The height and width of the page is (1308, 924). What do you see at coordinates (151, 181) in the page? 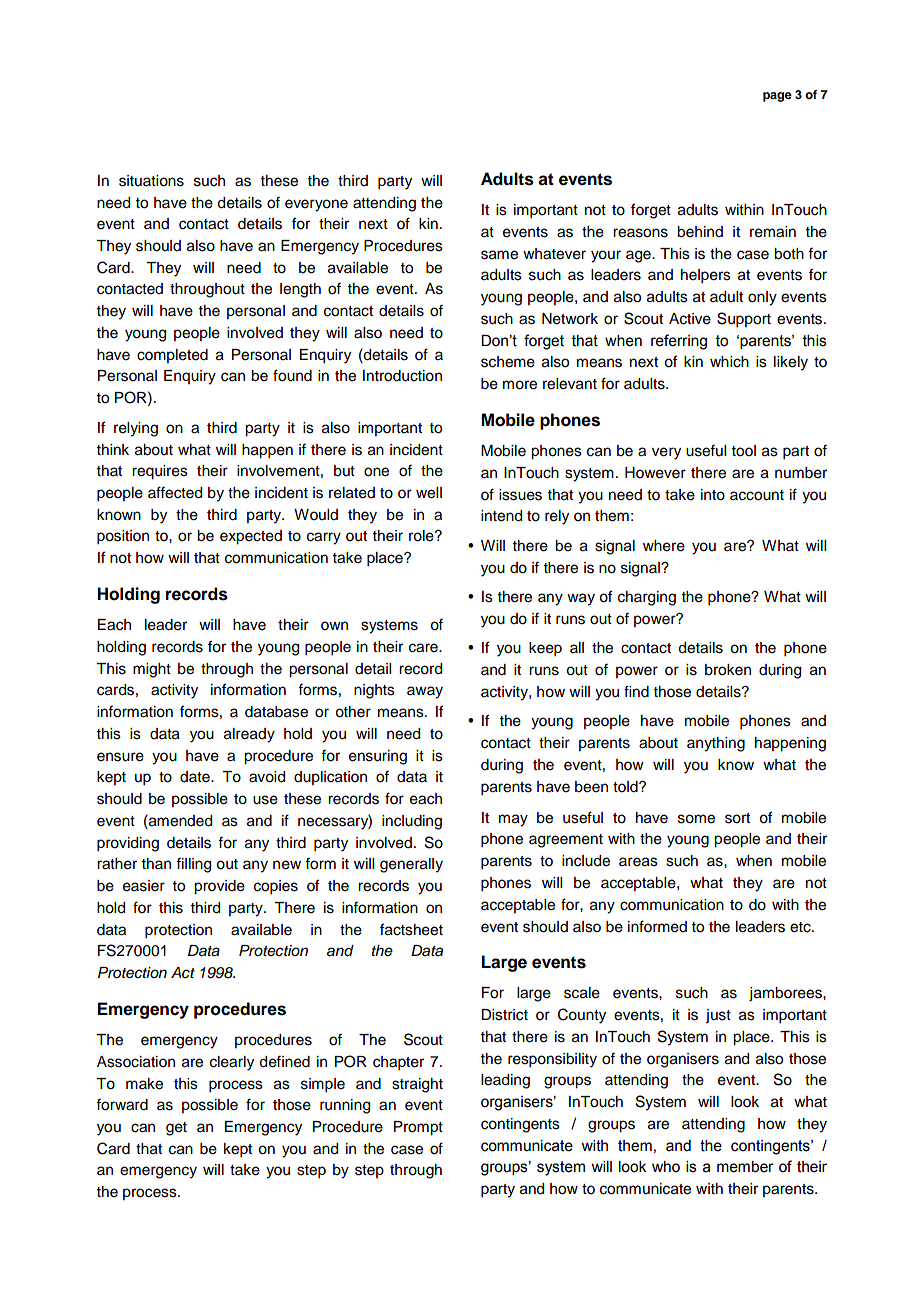
I see `situations` at bounding box center [151, 181].
